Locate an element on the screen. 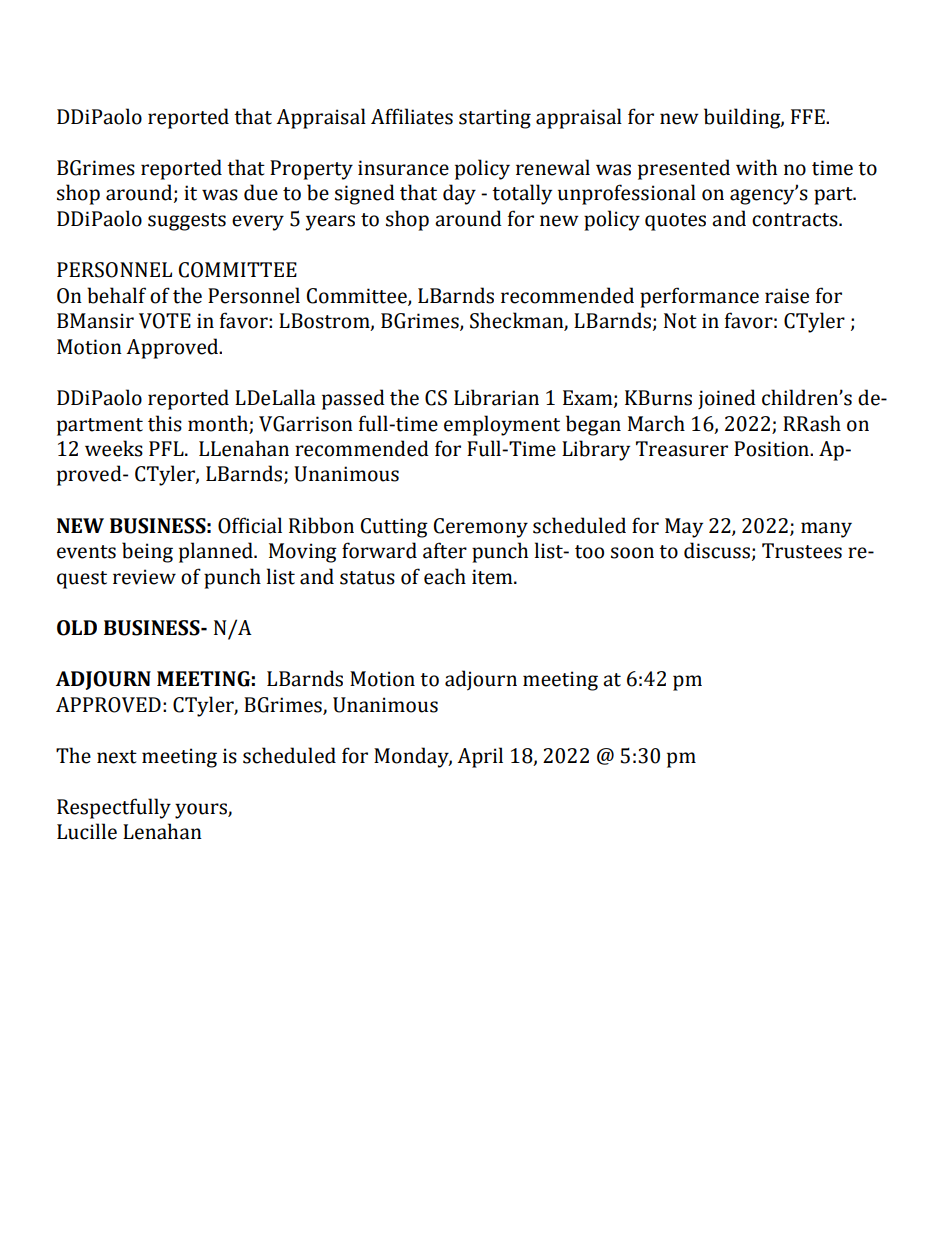 The image size is (952, 1233). with is located at coordinates (756, 167).
